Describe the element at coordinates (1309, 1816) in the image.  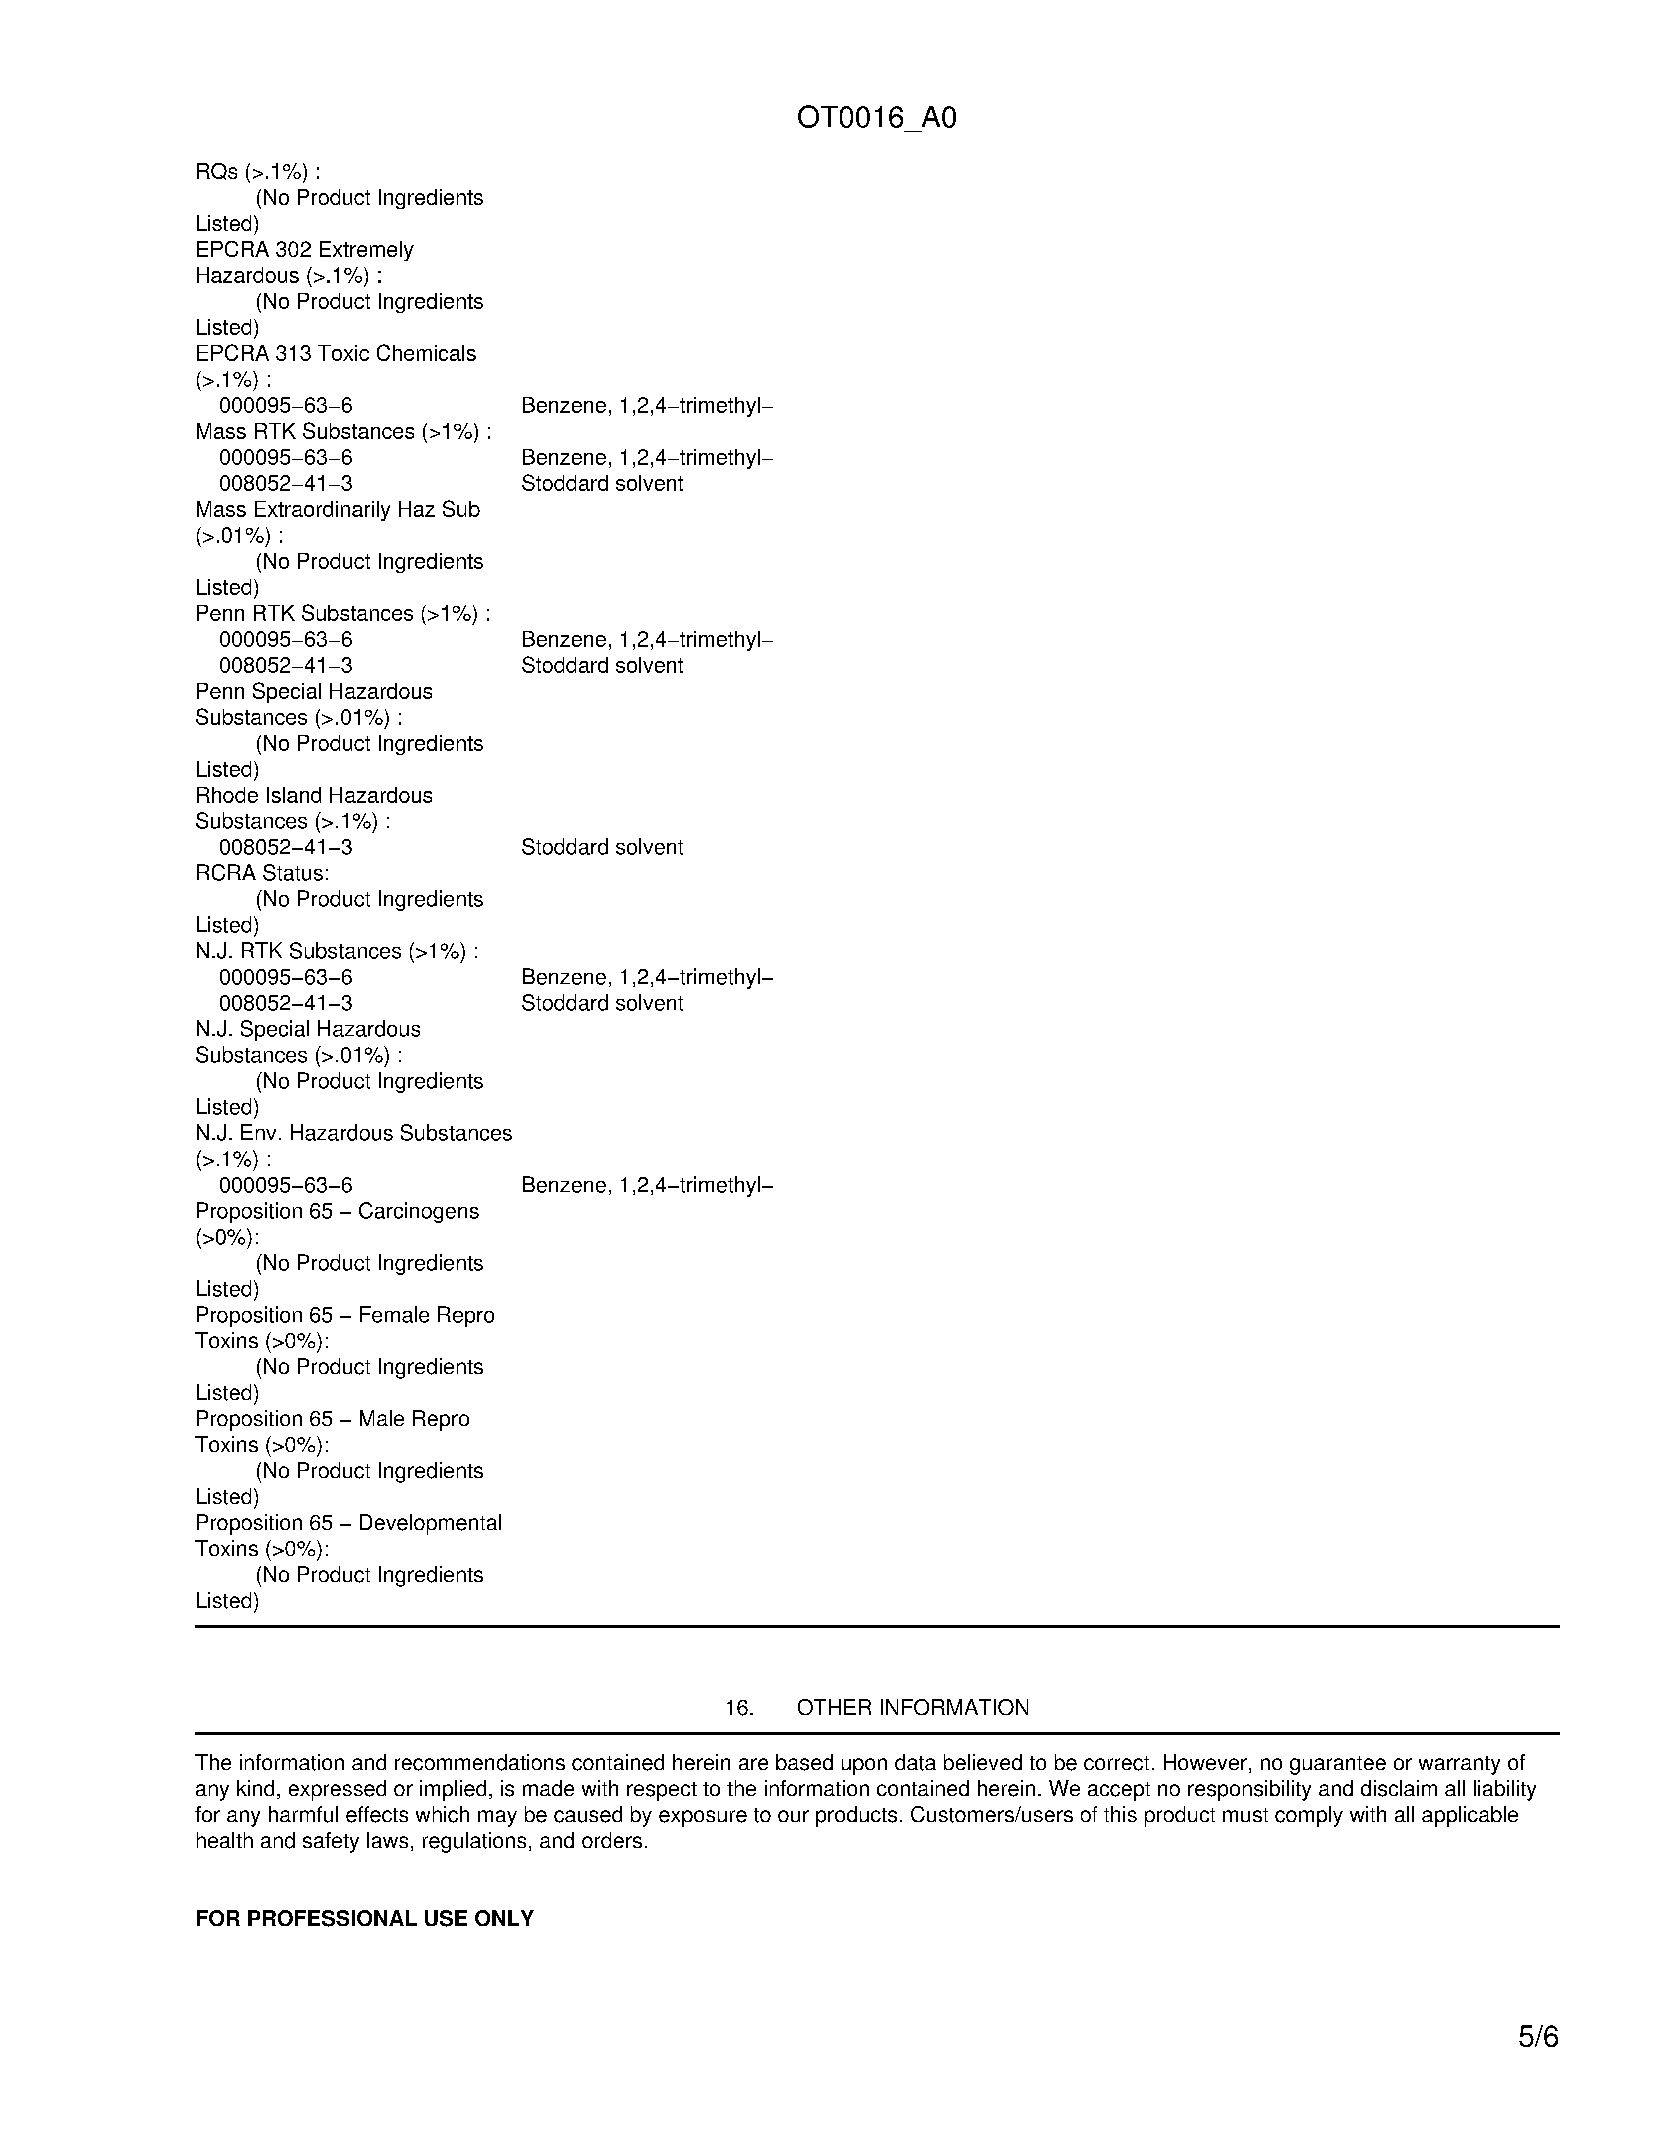
I see `comply` at that location.
